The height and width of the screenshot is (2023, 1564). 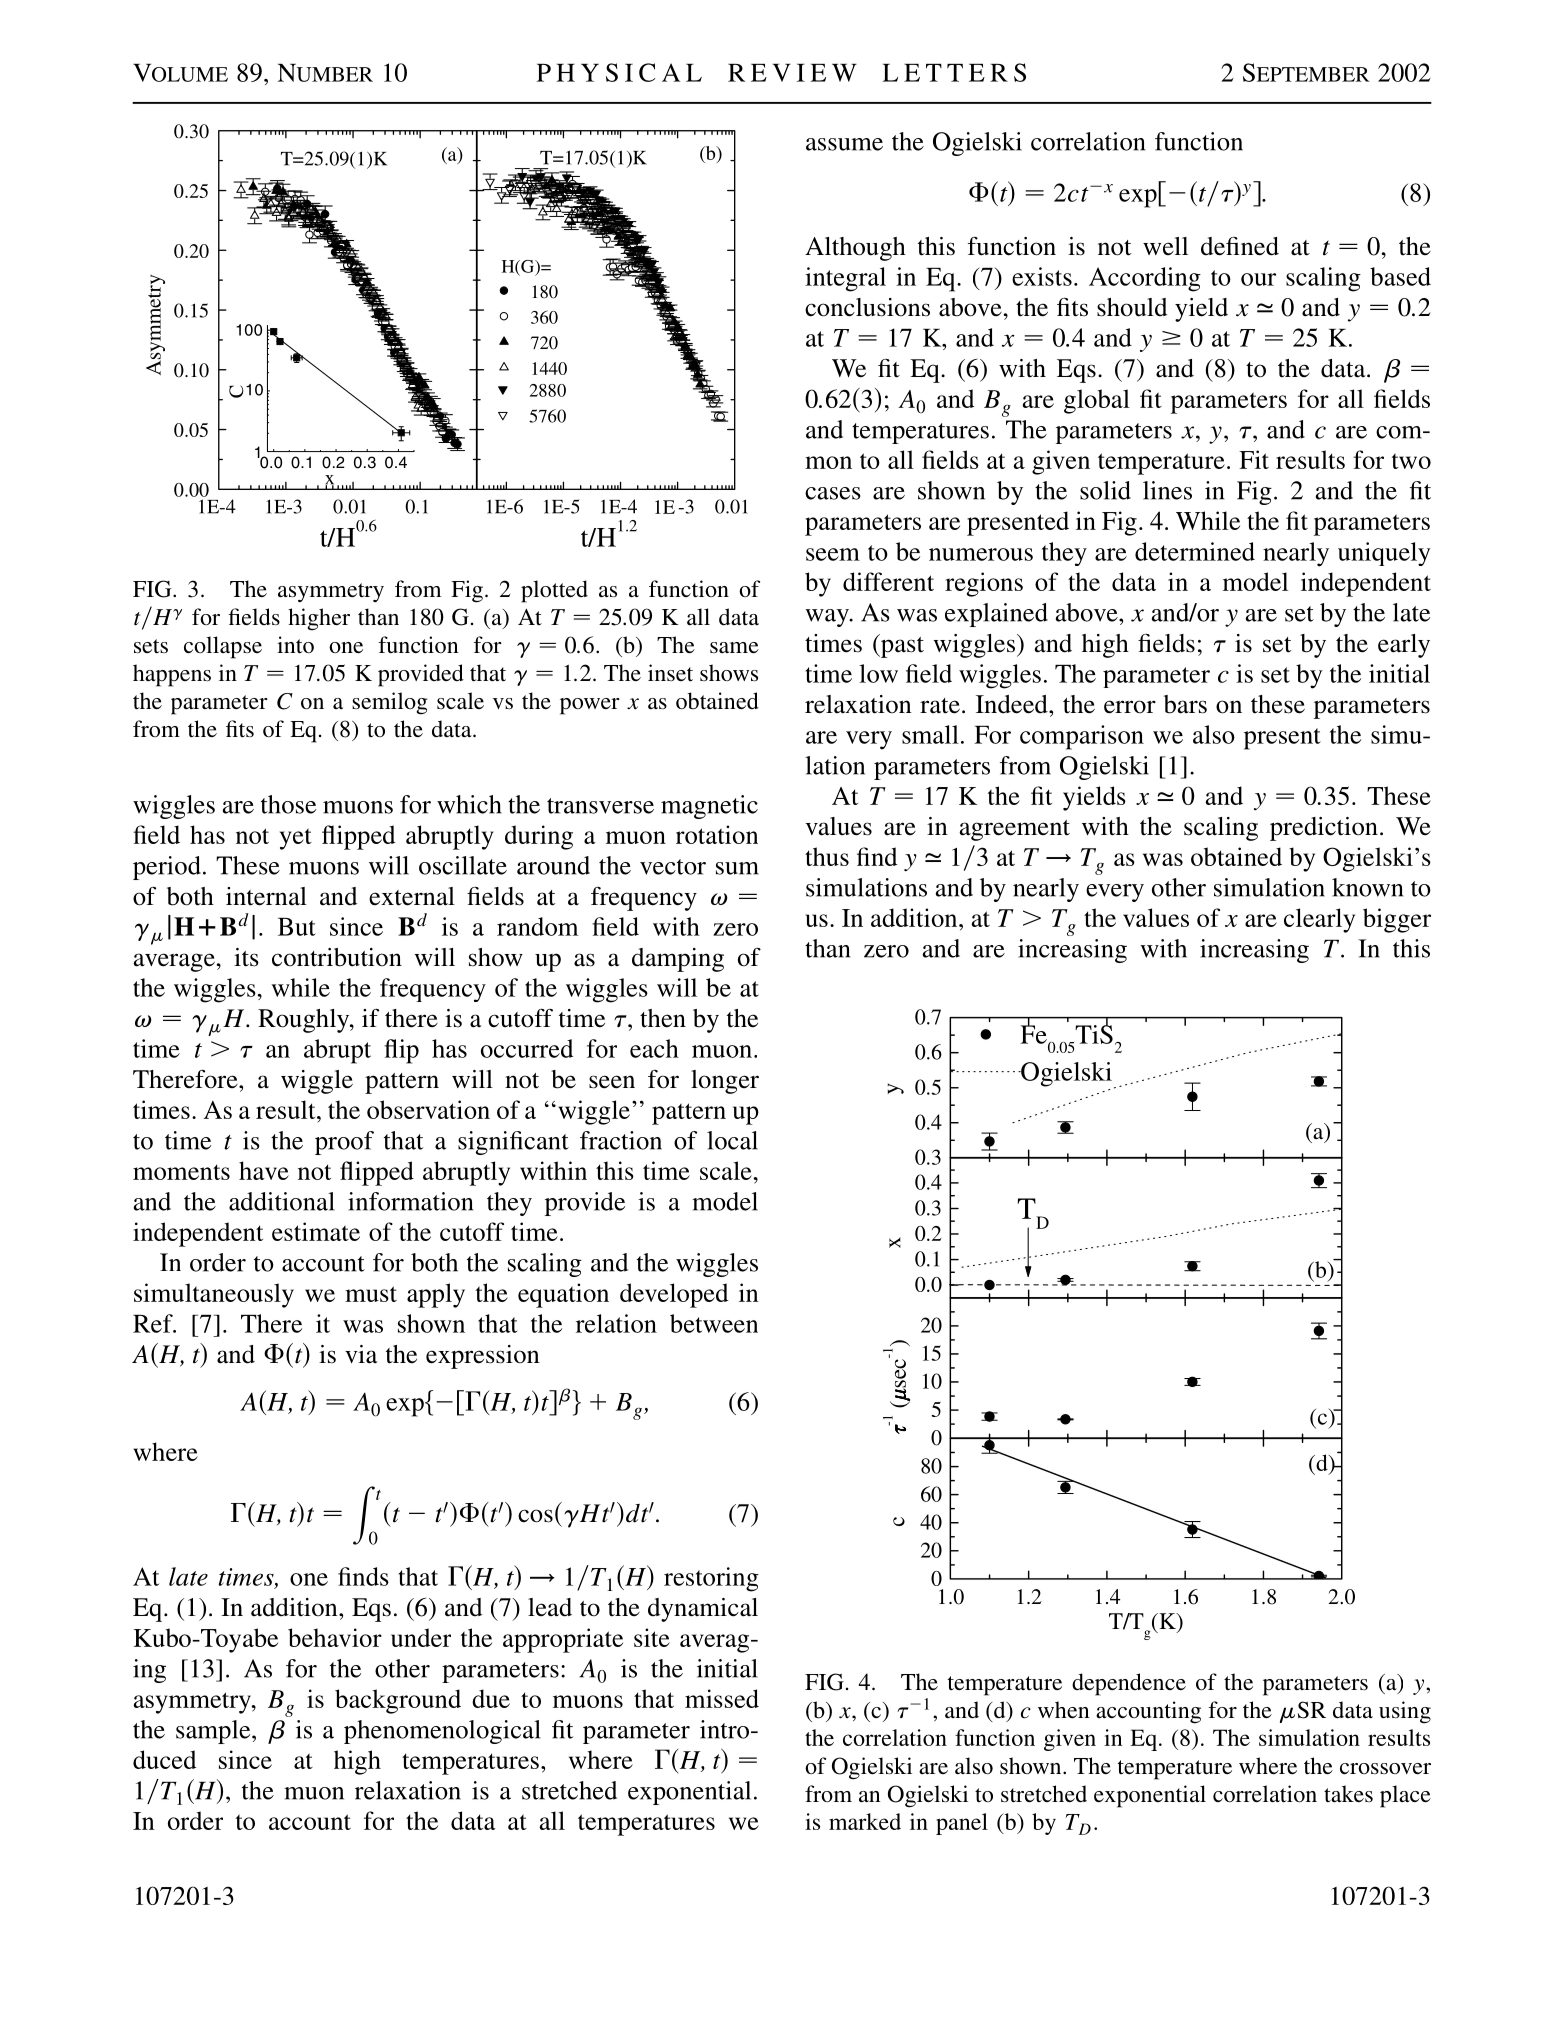 I want to click on estimate, so click(x=316, y=1231).
